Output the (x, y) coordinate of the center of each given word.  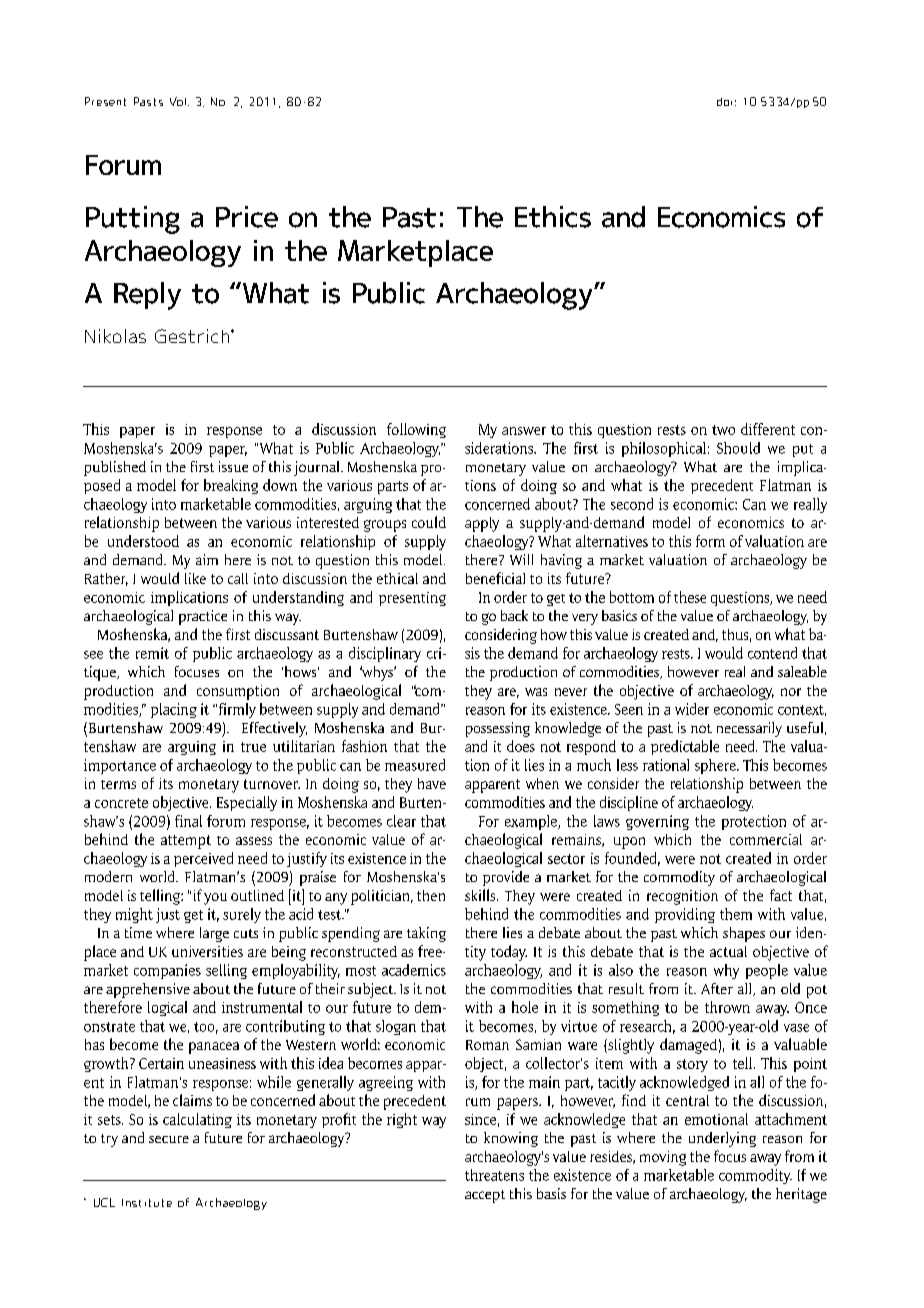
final (188, 821)
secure (169, 1139)
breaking (231, 486)
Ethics (553, 217)
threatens (494, 1175)
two (723, 430)
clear (401, 821)
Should (738, 448)
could (429, 522)
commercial (766, 839)
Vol (178, 101)
